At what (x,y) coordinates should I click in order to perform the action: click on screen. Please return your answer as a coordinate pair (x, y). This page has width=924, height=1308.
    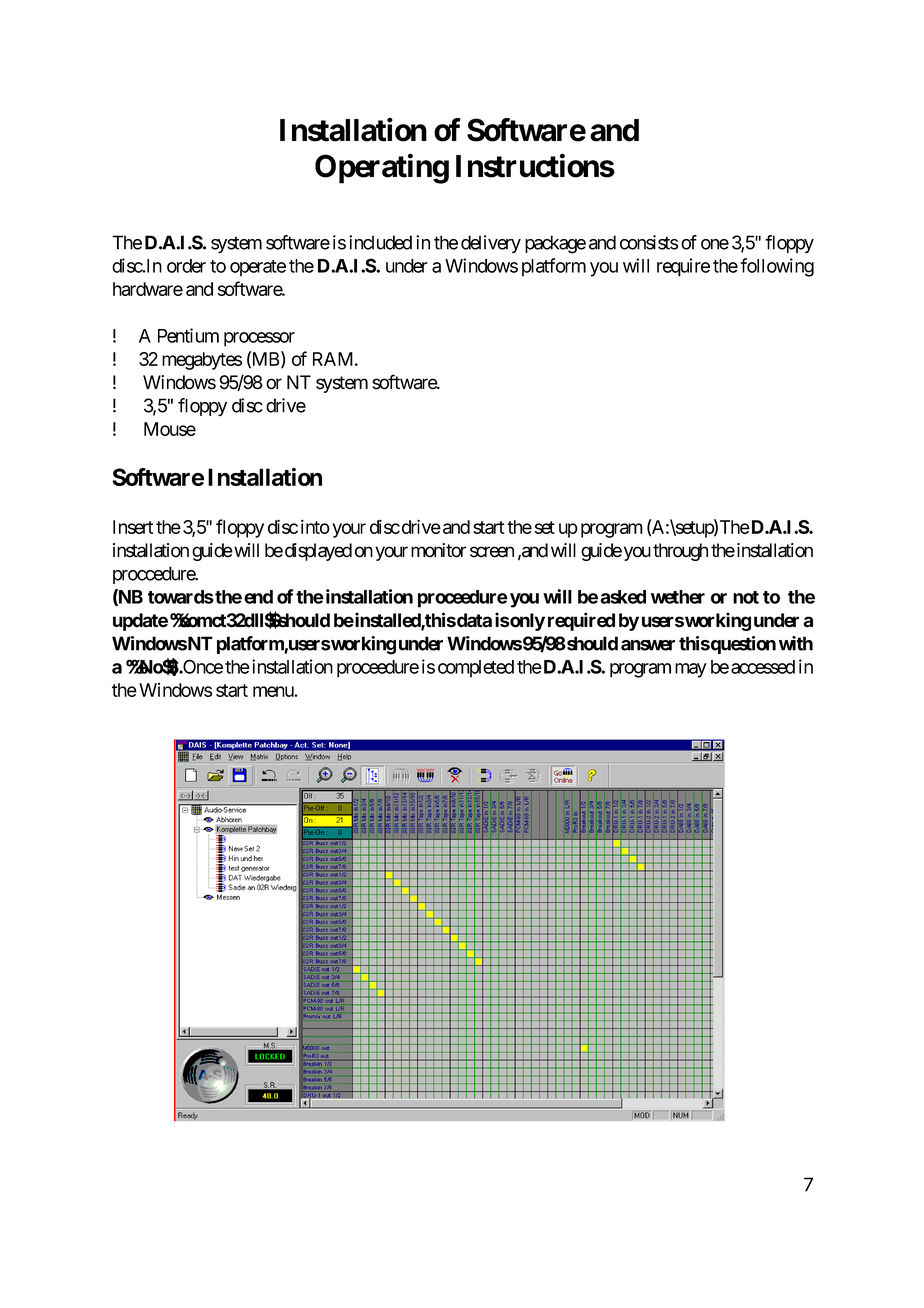
    Looking at the image, I should click on (492, 552).
